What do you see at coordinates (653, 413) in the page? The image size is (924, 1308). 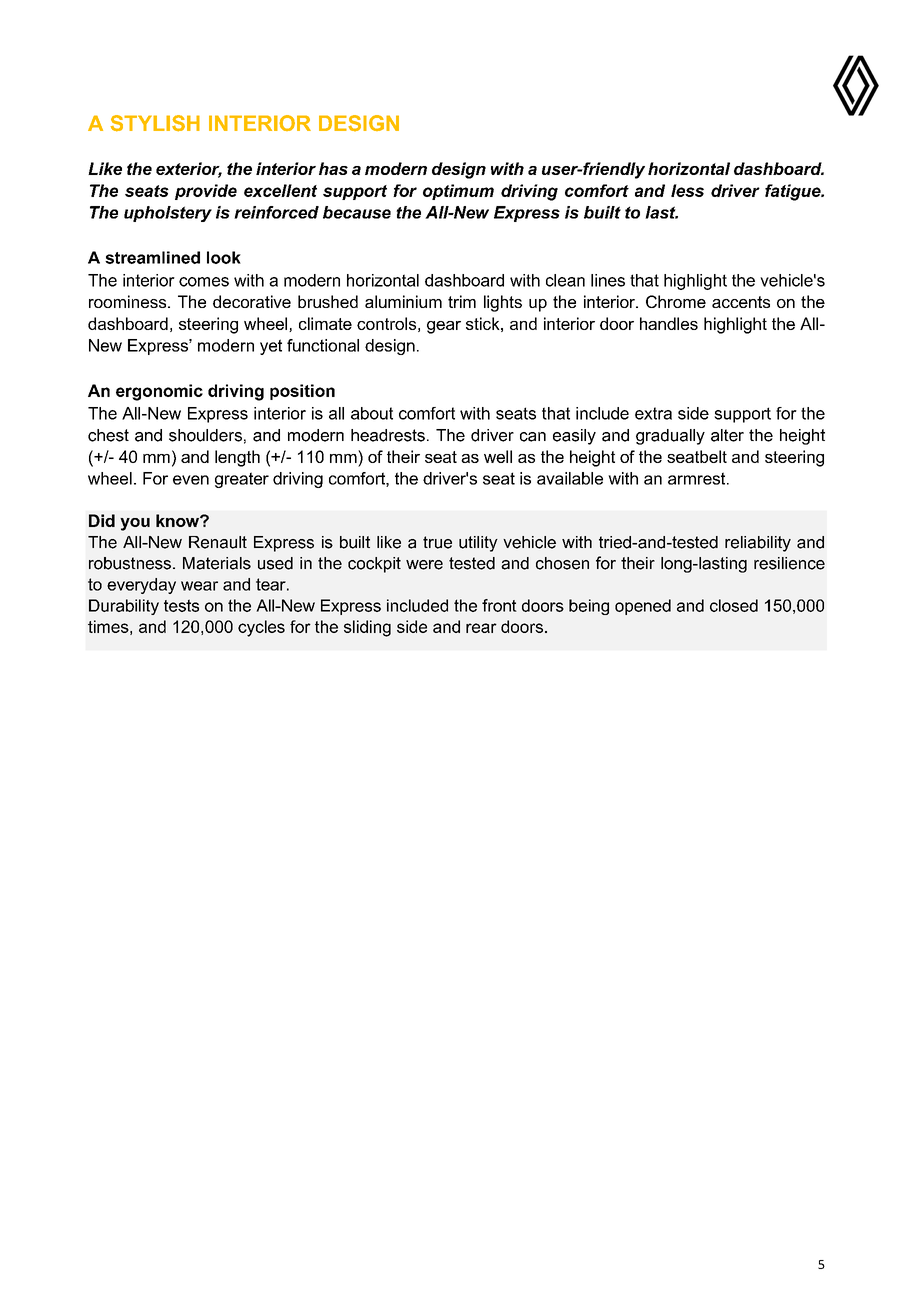 I see `extra` at bounding box center [653, 413].
